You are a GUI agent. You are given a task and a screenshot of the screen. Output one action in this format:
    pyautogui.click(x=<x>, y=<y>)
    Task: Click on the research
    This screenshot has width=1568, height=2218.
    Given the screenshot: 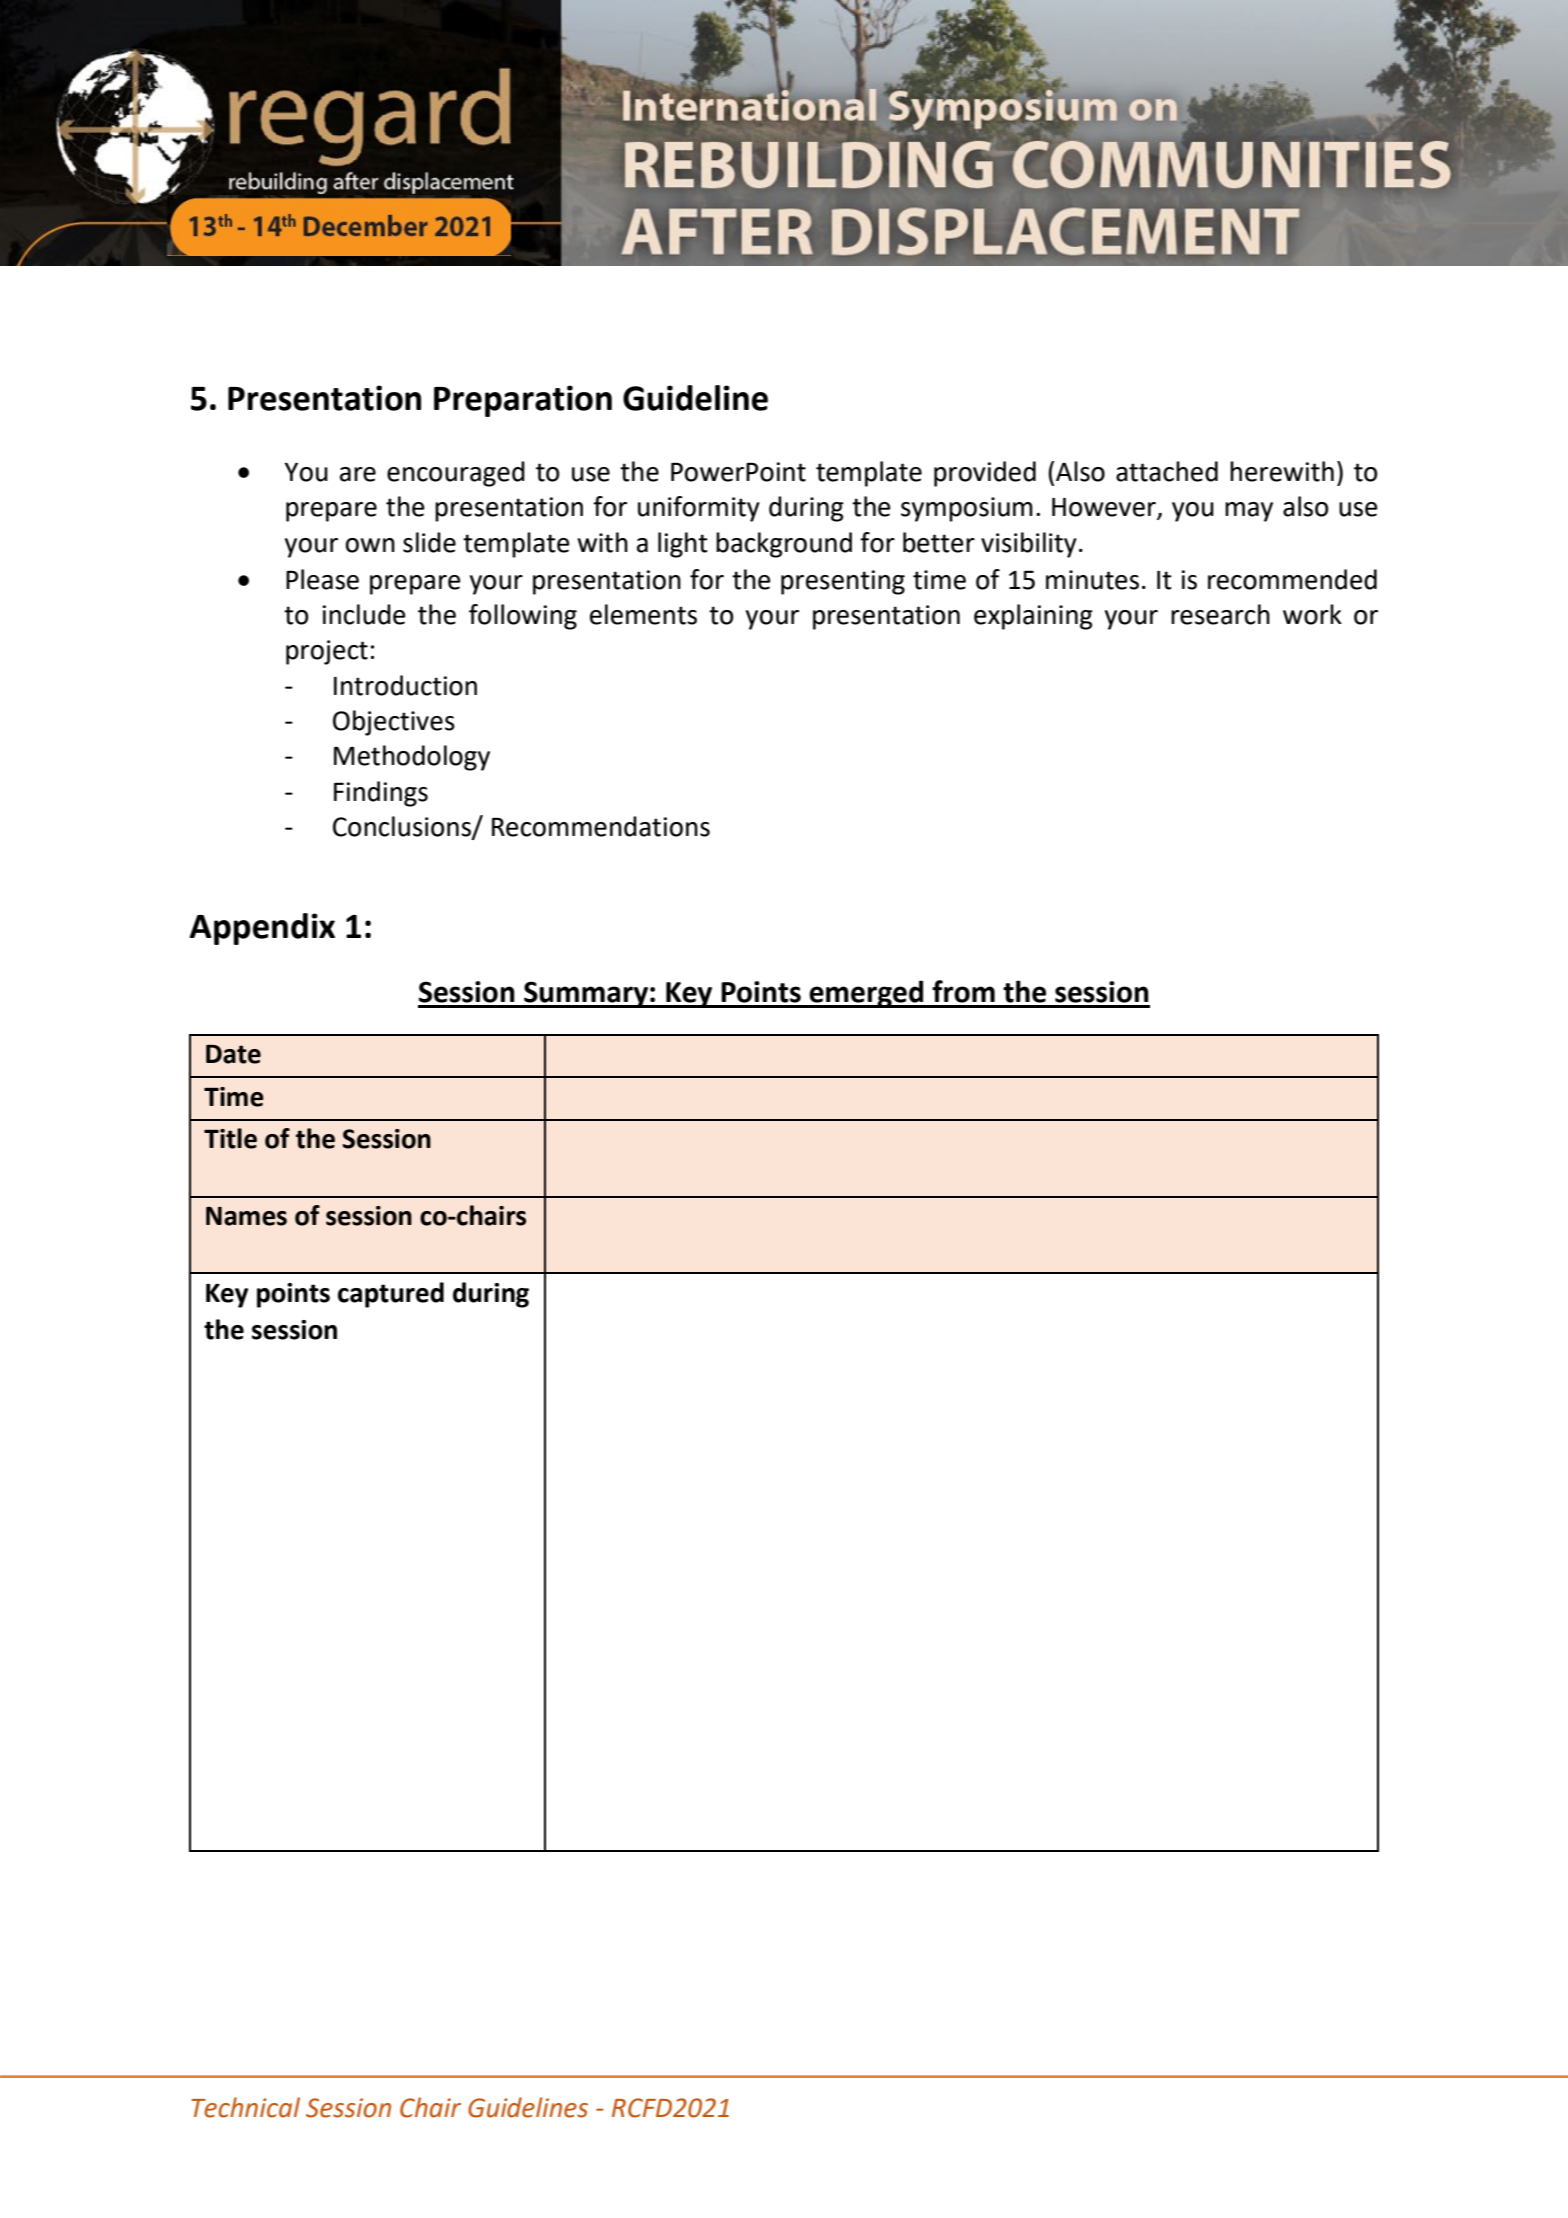 What is the action you would take?
    pyautogui.click(x=1220, y=614)
